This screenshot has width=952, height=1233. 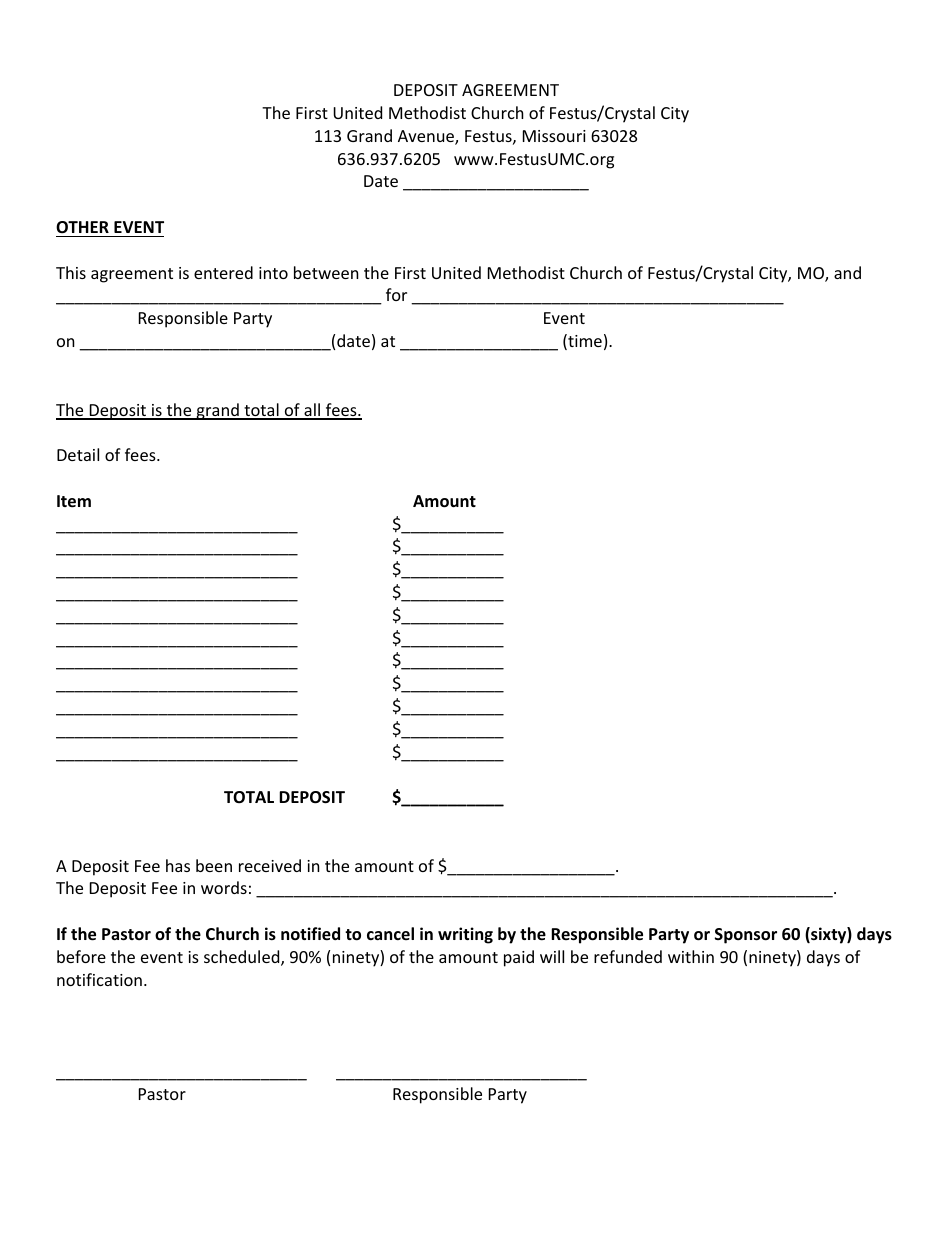 What do you see at coordinates (82, 227) in the screenshot?
I see `OTHER` at bounding box center [82, 227].
